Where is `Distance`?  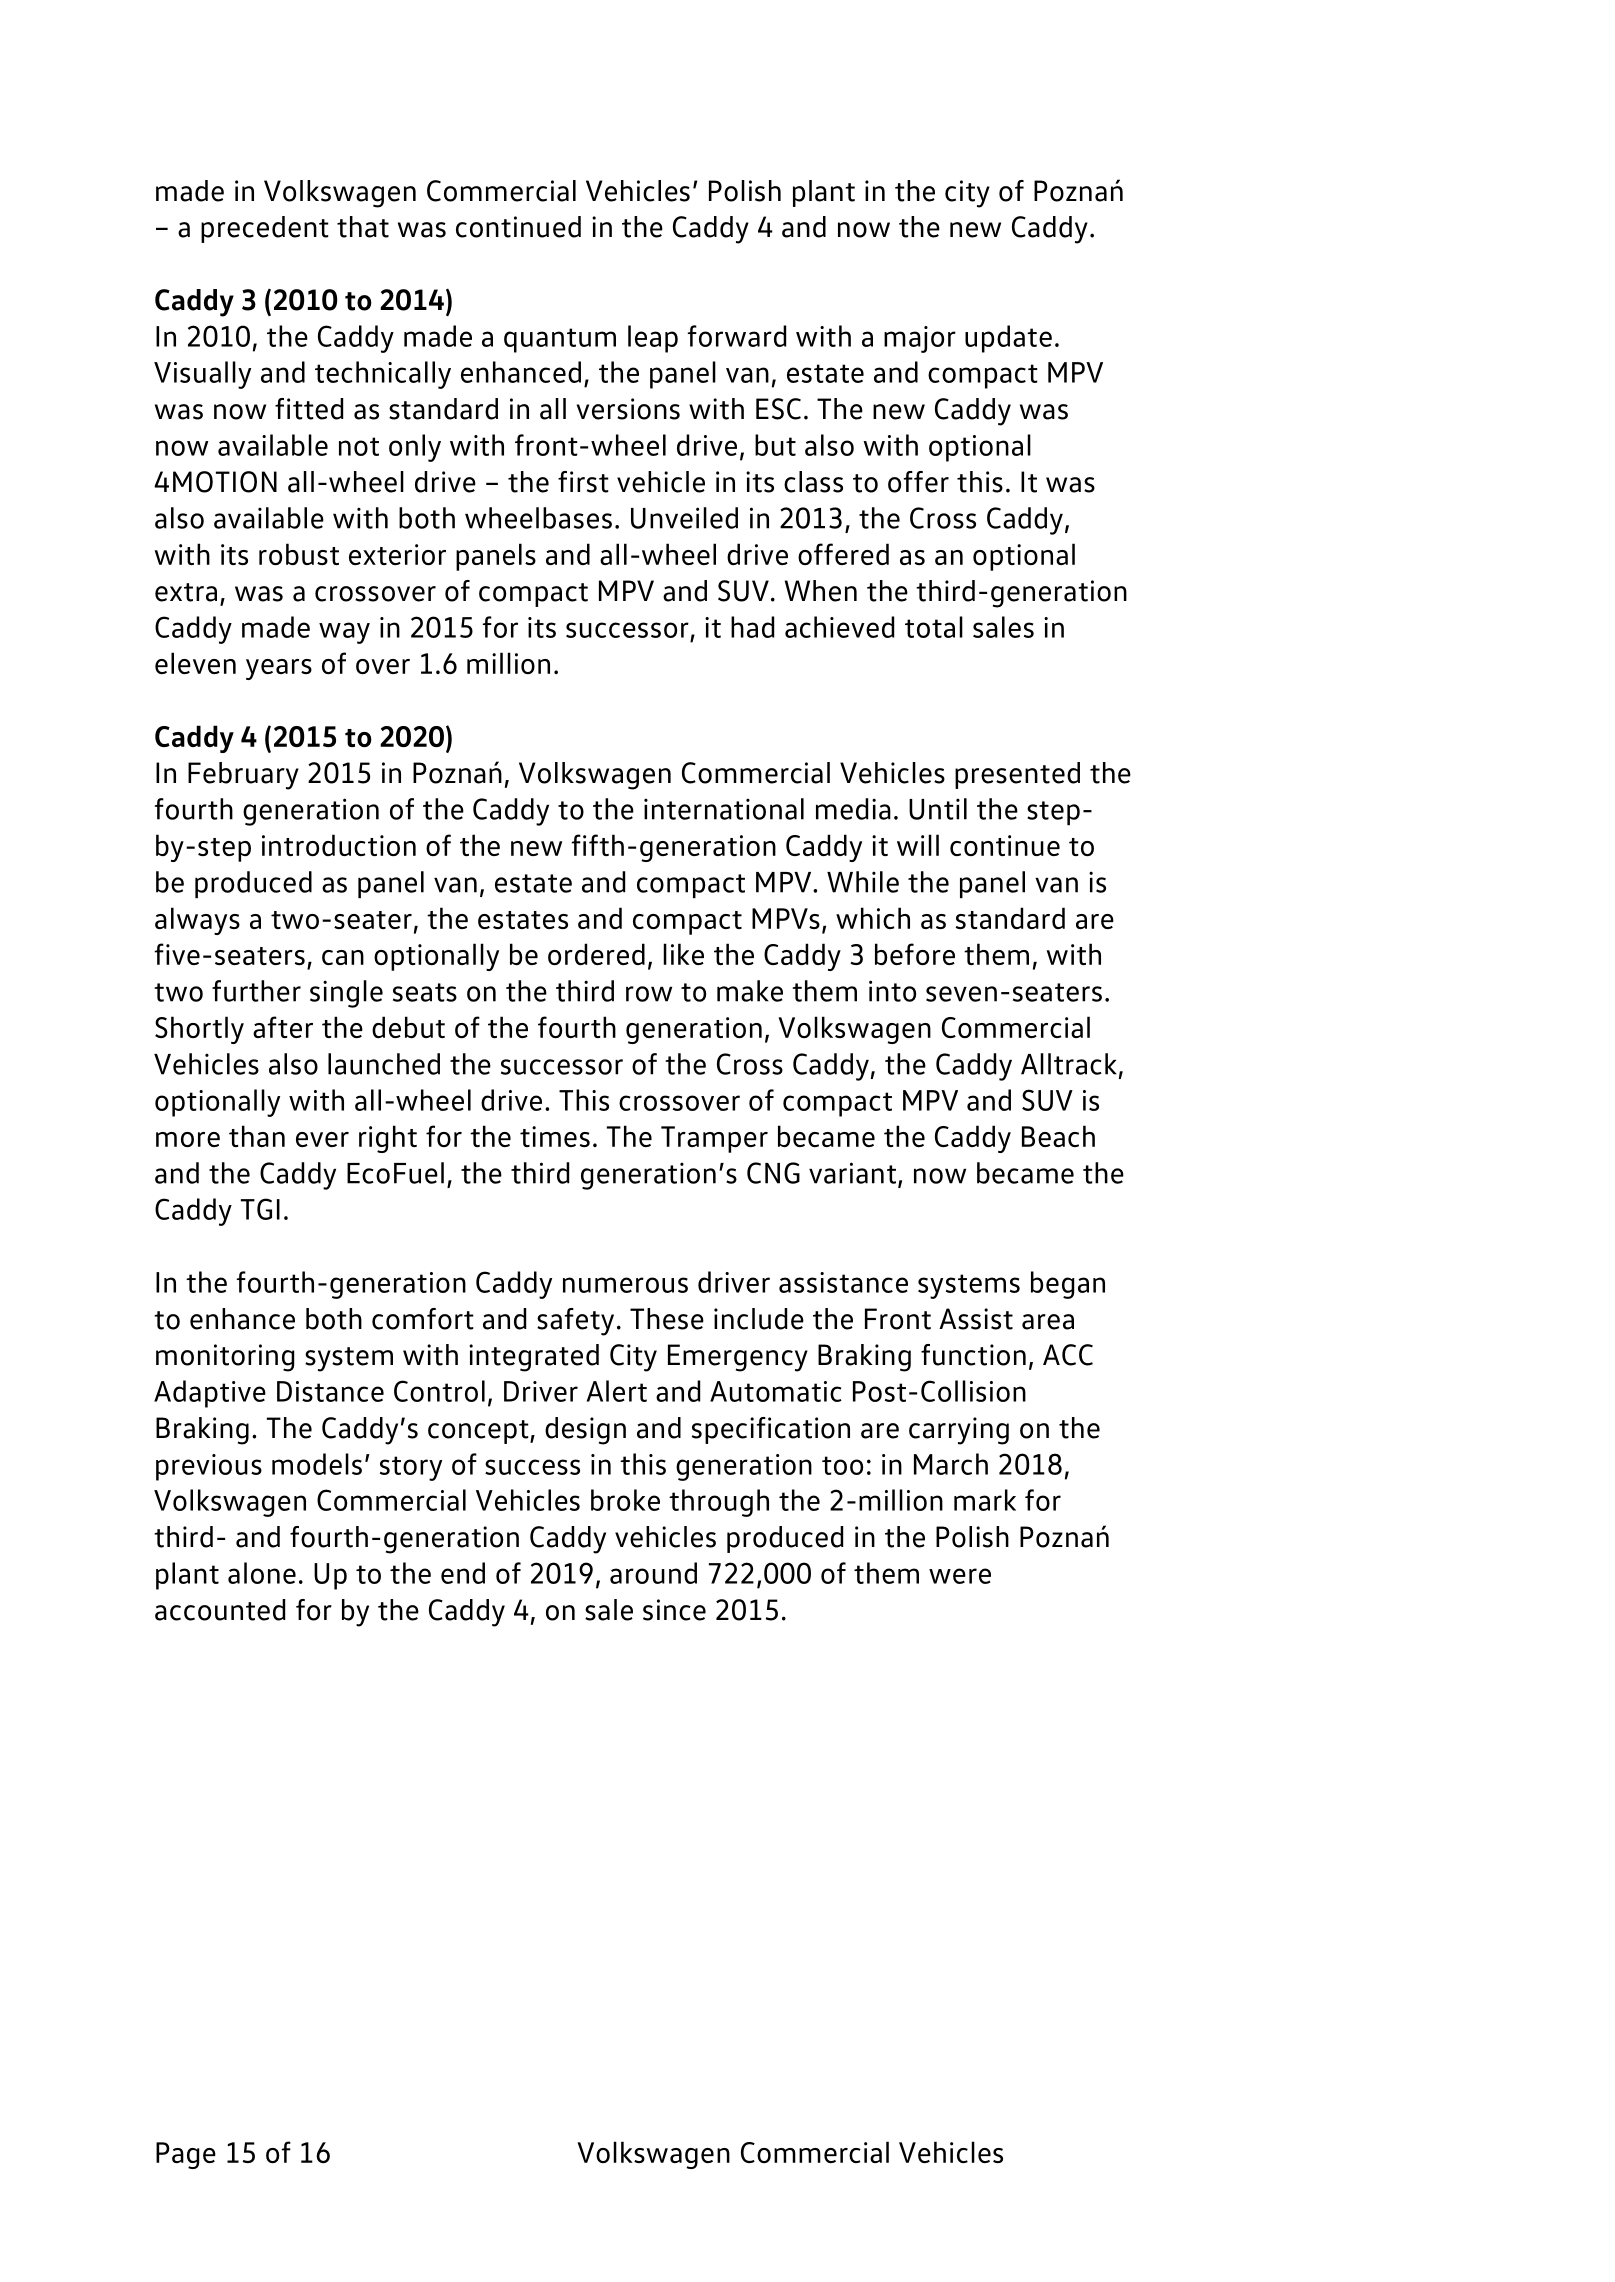 Distance is located at coordinates (330, 1391).
